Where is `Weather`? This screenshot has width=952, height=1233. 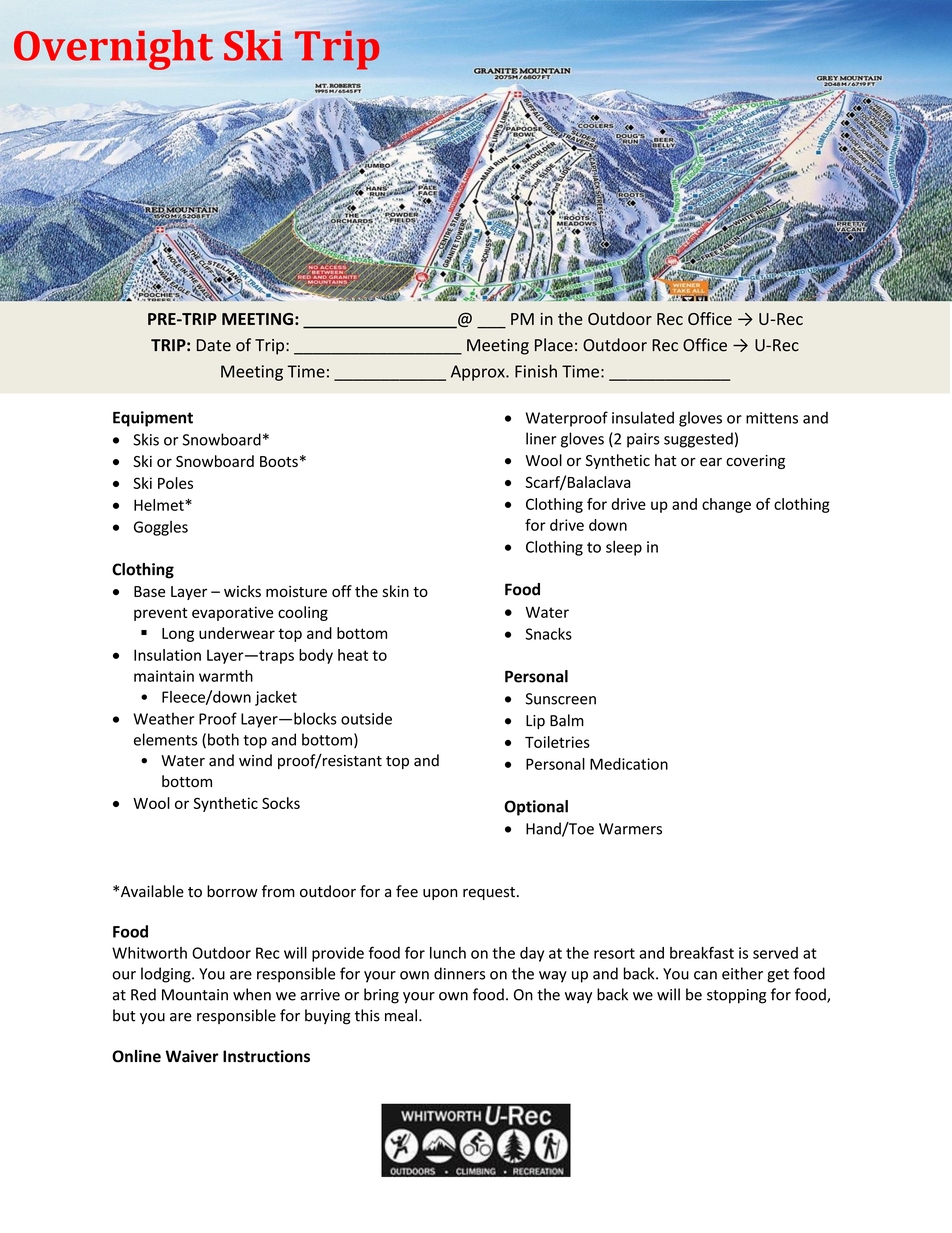
Weather is located at coordinates (164, 718).
